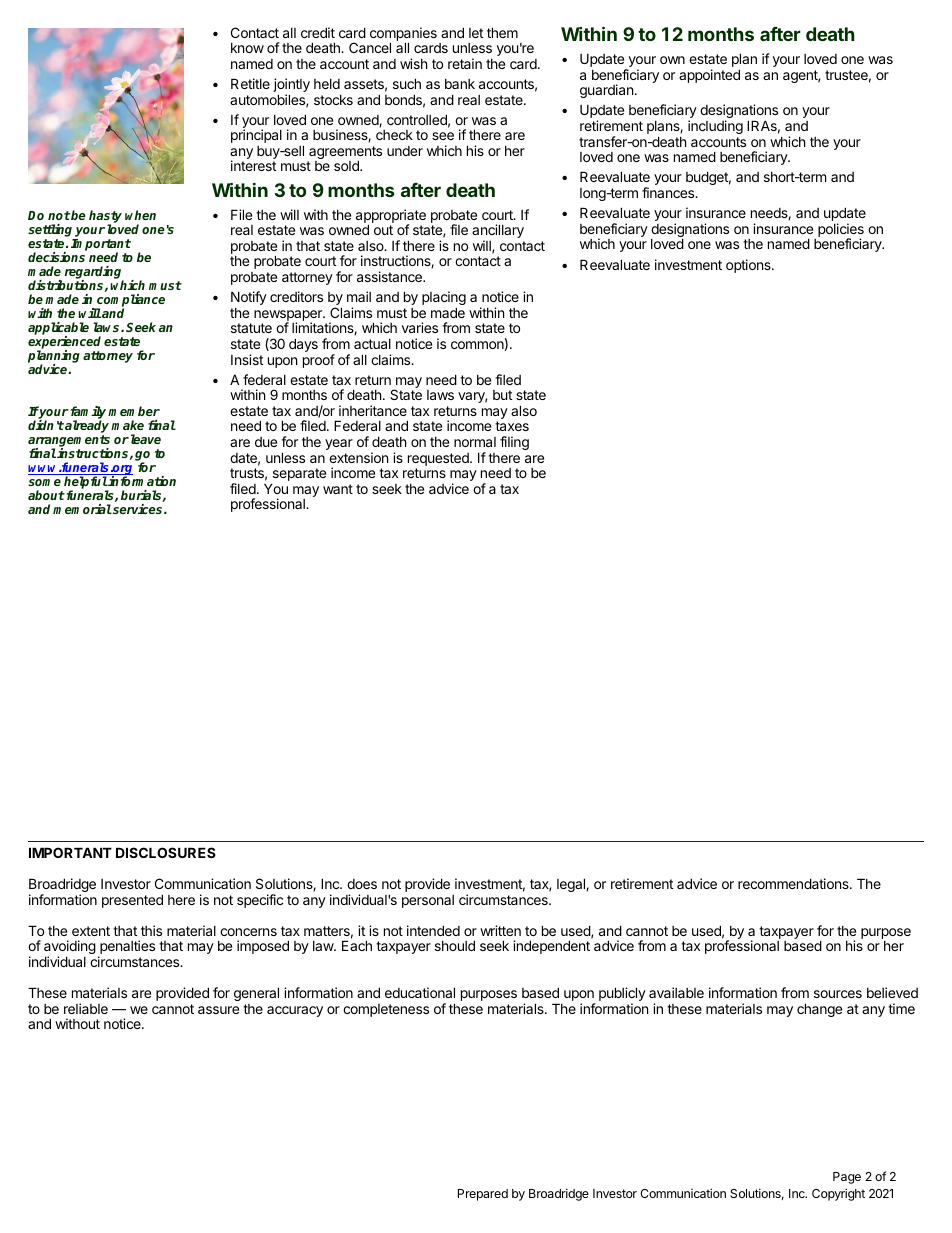 The height and width of the document is (1233, 952). Describe the element at coordinates (428, 901) in the document. I see `personal` at that location.
